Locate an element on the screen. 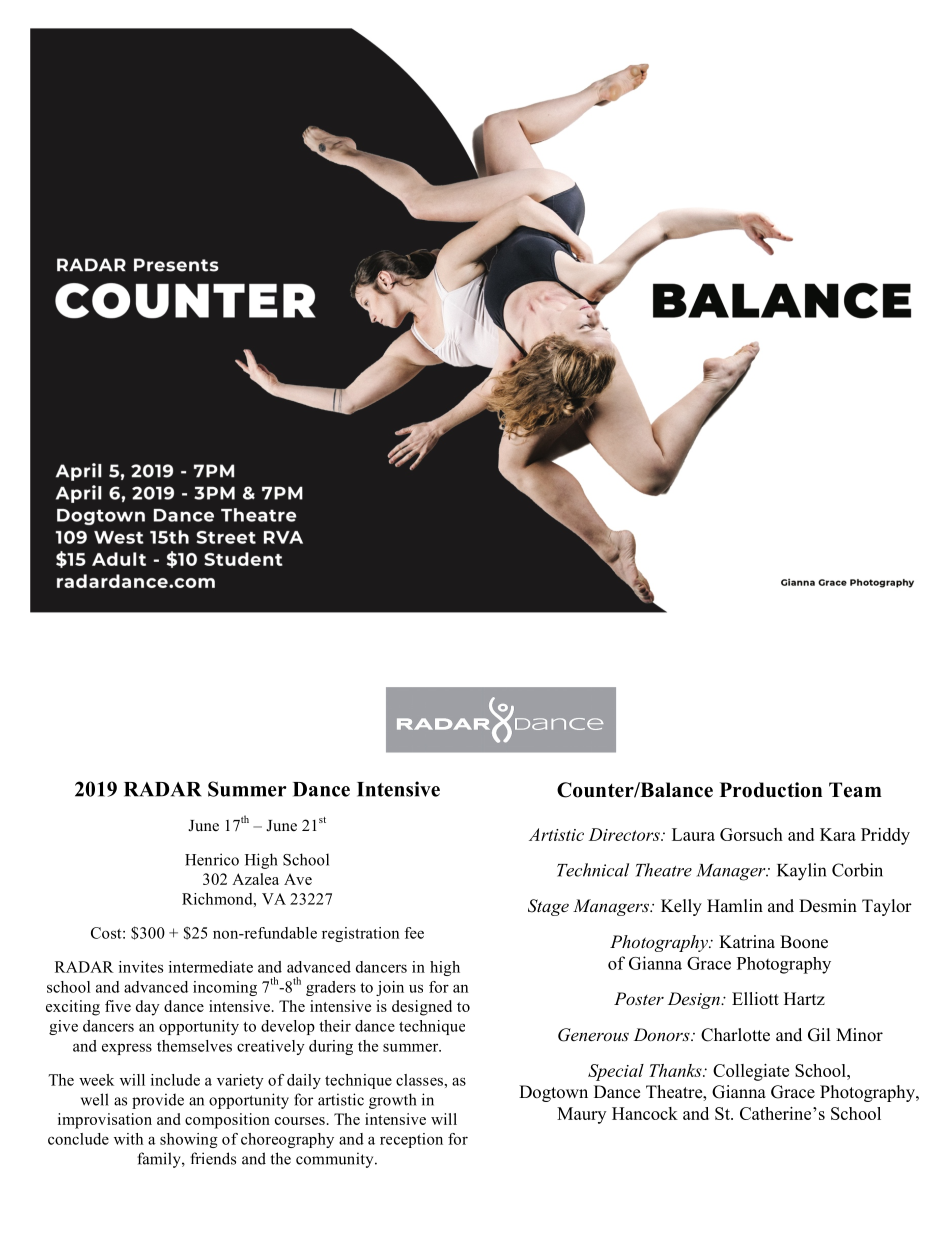  themselves is located at coordinates (194, 1046).
